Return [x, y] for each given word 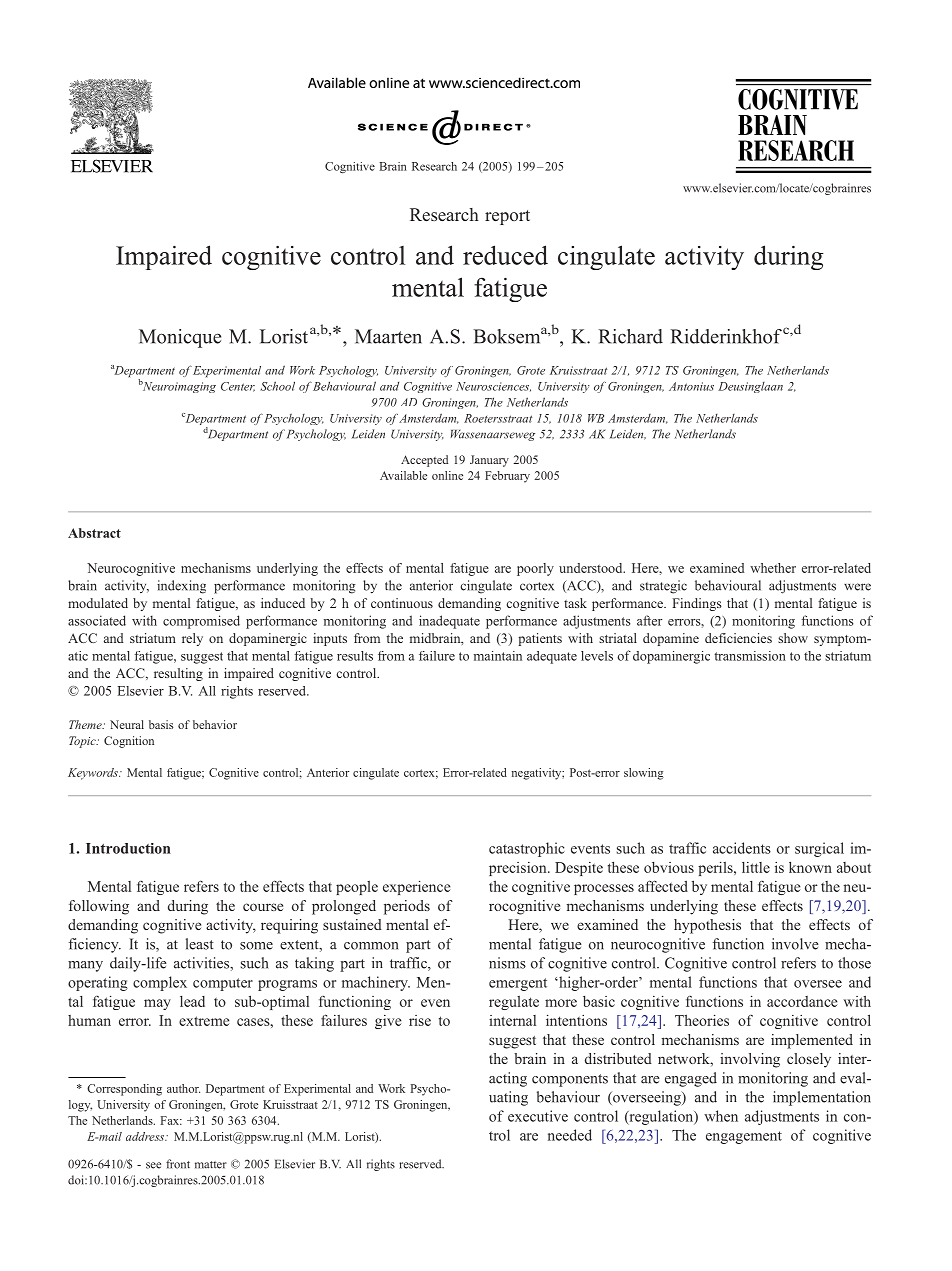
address [146, 1136]
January [489, 461]
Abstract [94, 533]
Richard [630, 336]
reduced [505, 255]
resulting [178, 674]
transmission [750, 656]
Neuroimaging [178, 387]
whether [773, 568]
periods [407, 907]
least [200, 944]
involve [795, 944]
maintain [498, 656]
